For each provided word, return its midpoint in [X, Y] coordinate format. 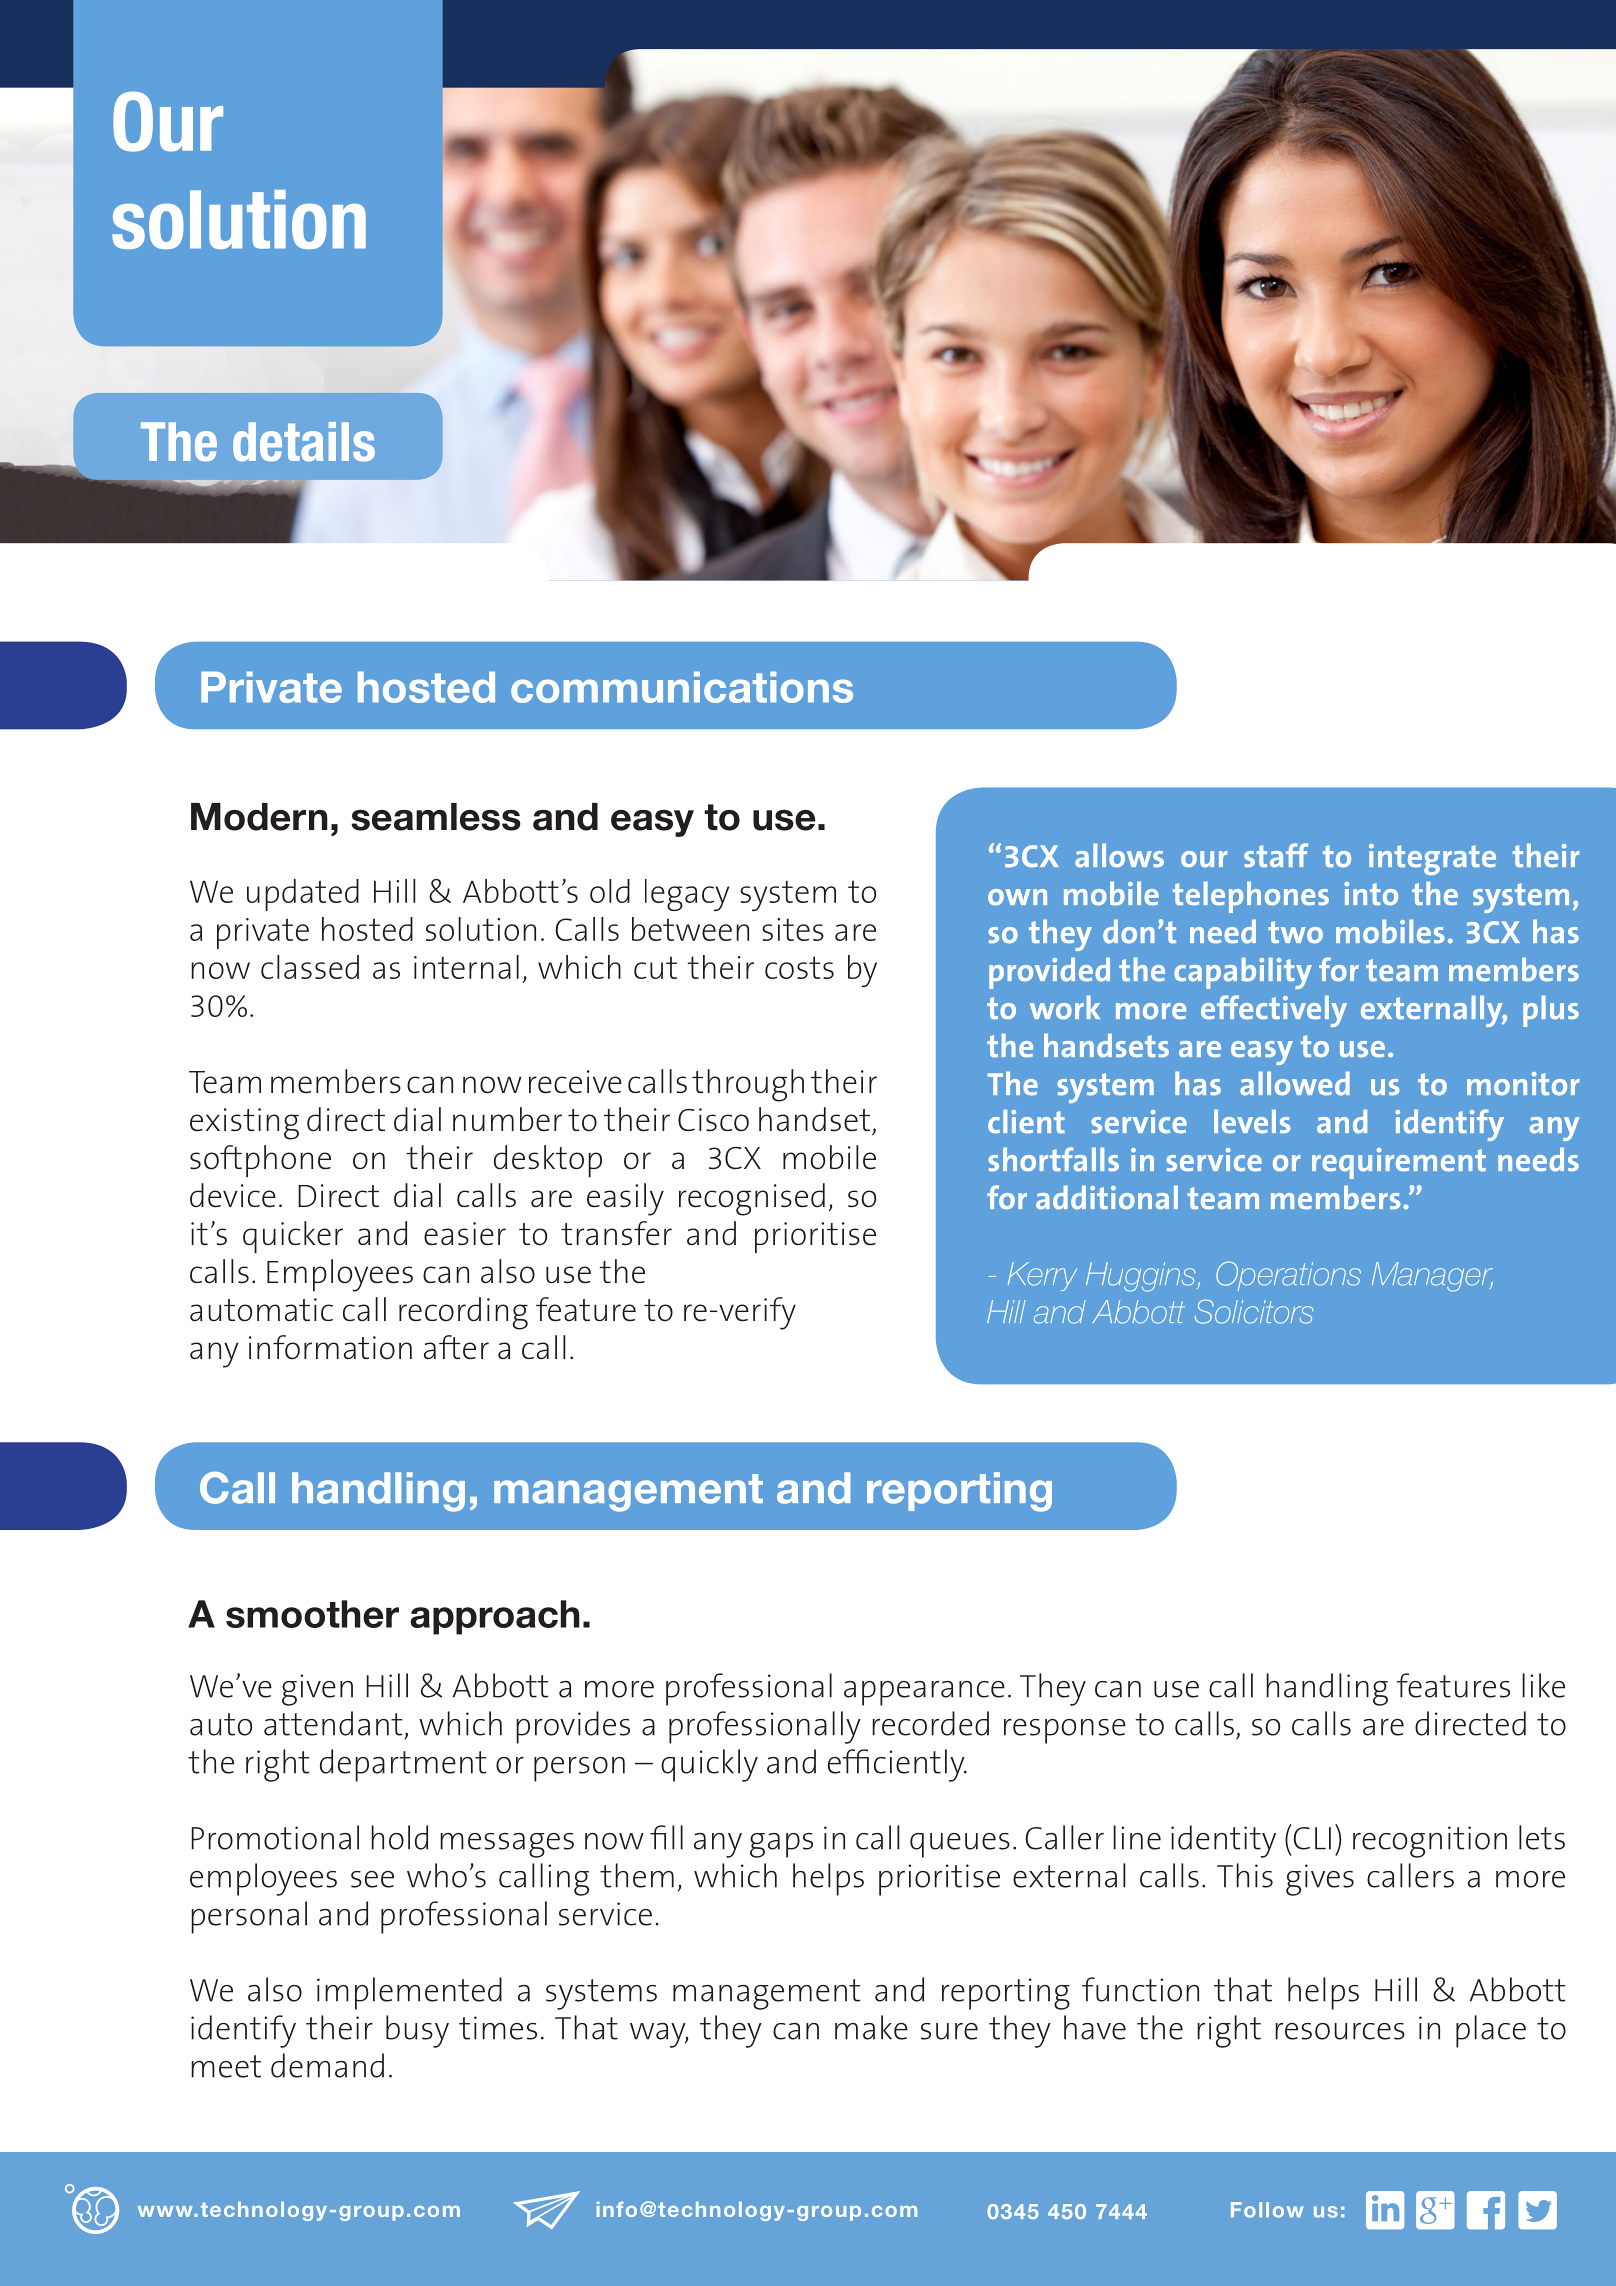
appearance [924, 1693]
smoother [312, 1614]
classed [310, 967]
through [748, 1085]
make [871, 2027]
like [1543, 1685]
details [304, 442]
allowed [1295, 1083]
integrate [1432, 859]
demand [327, 2065]
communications [682, 687]
